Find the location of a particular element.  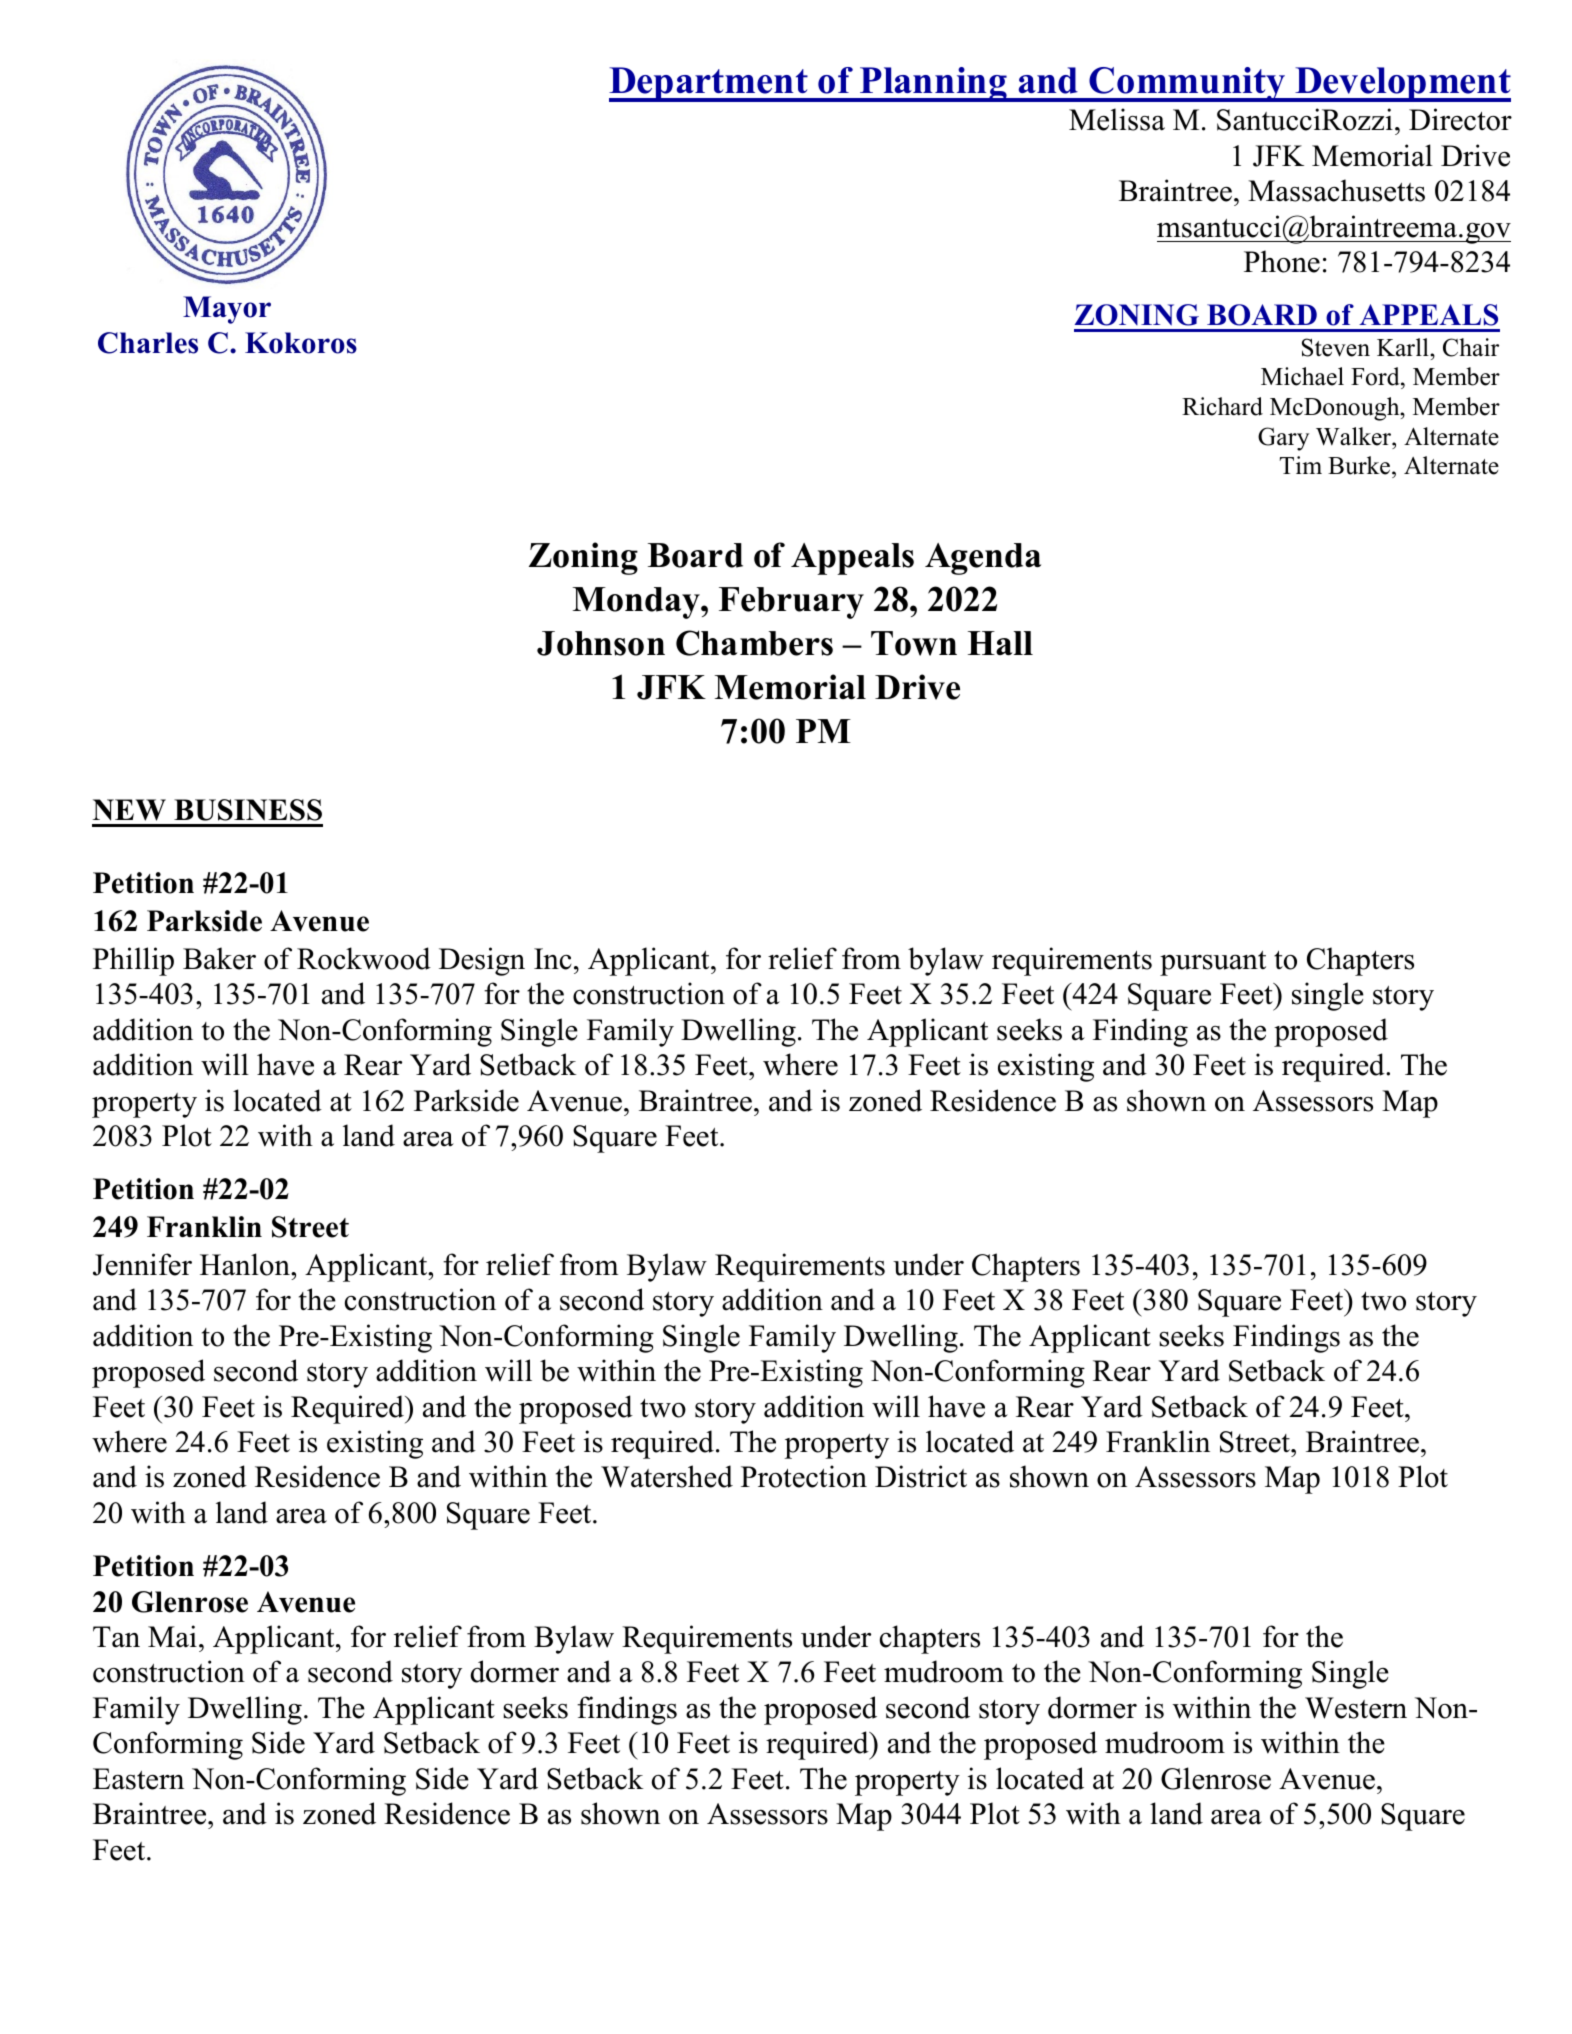

Department is located at coordinates (709, 84).
